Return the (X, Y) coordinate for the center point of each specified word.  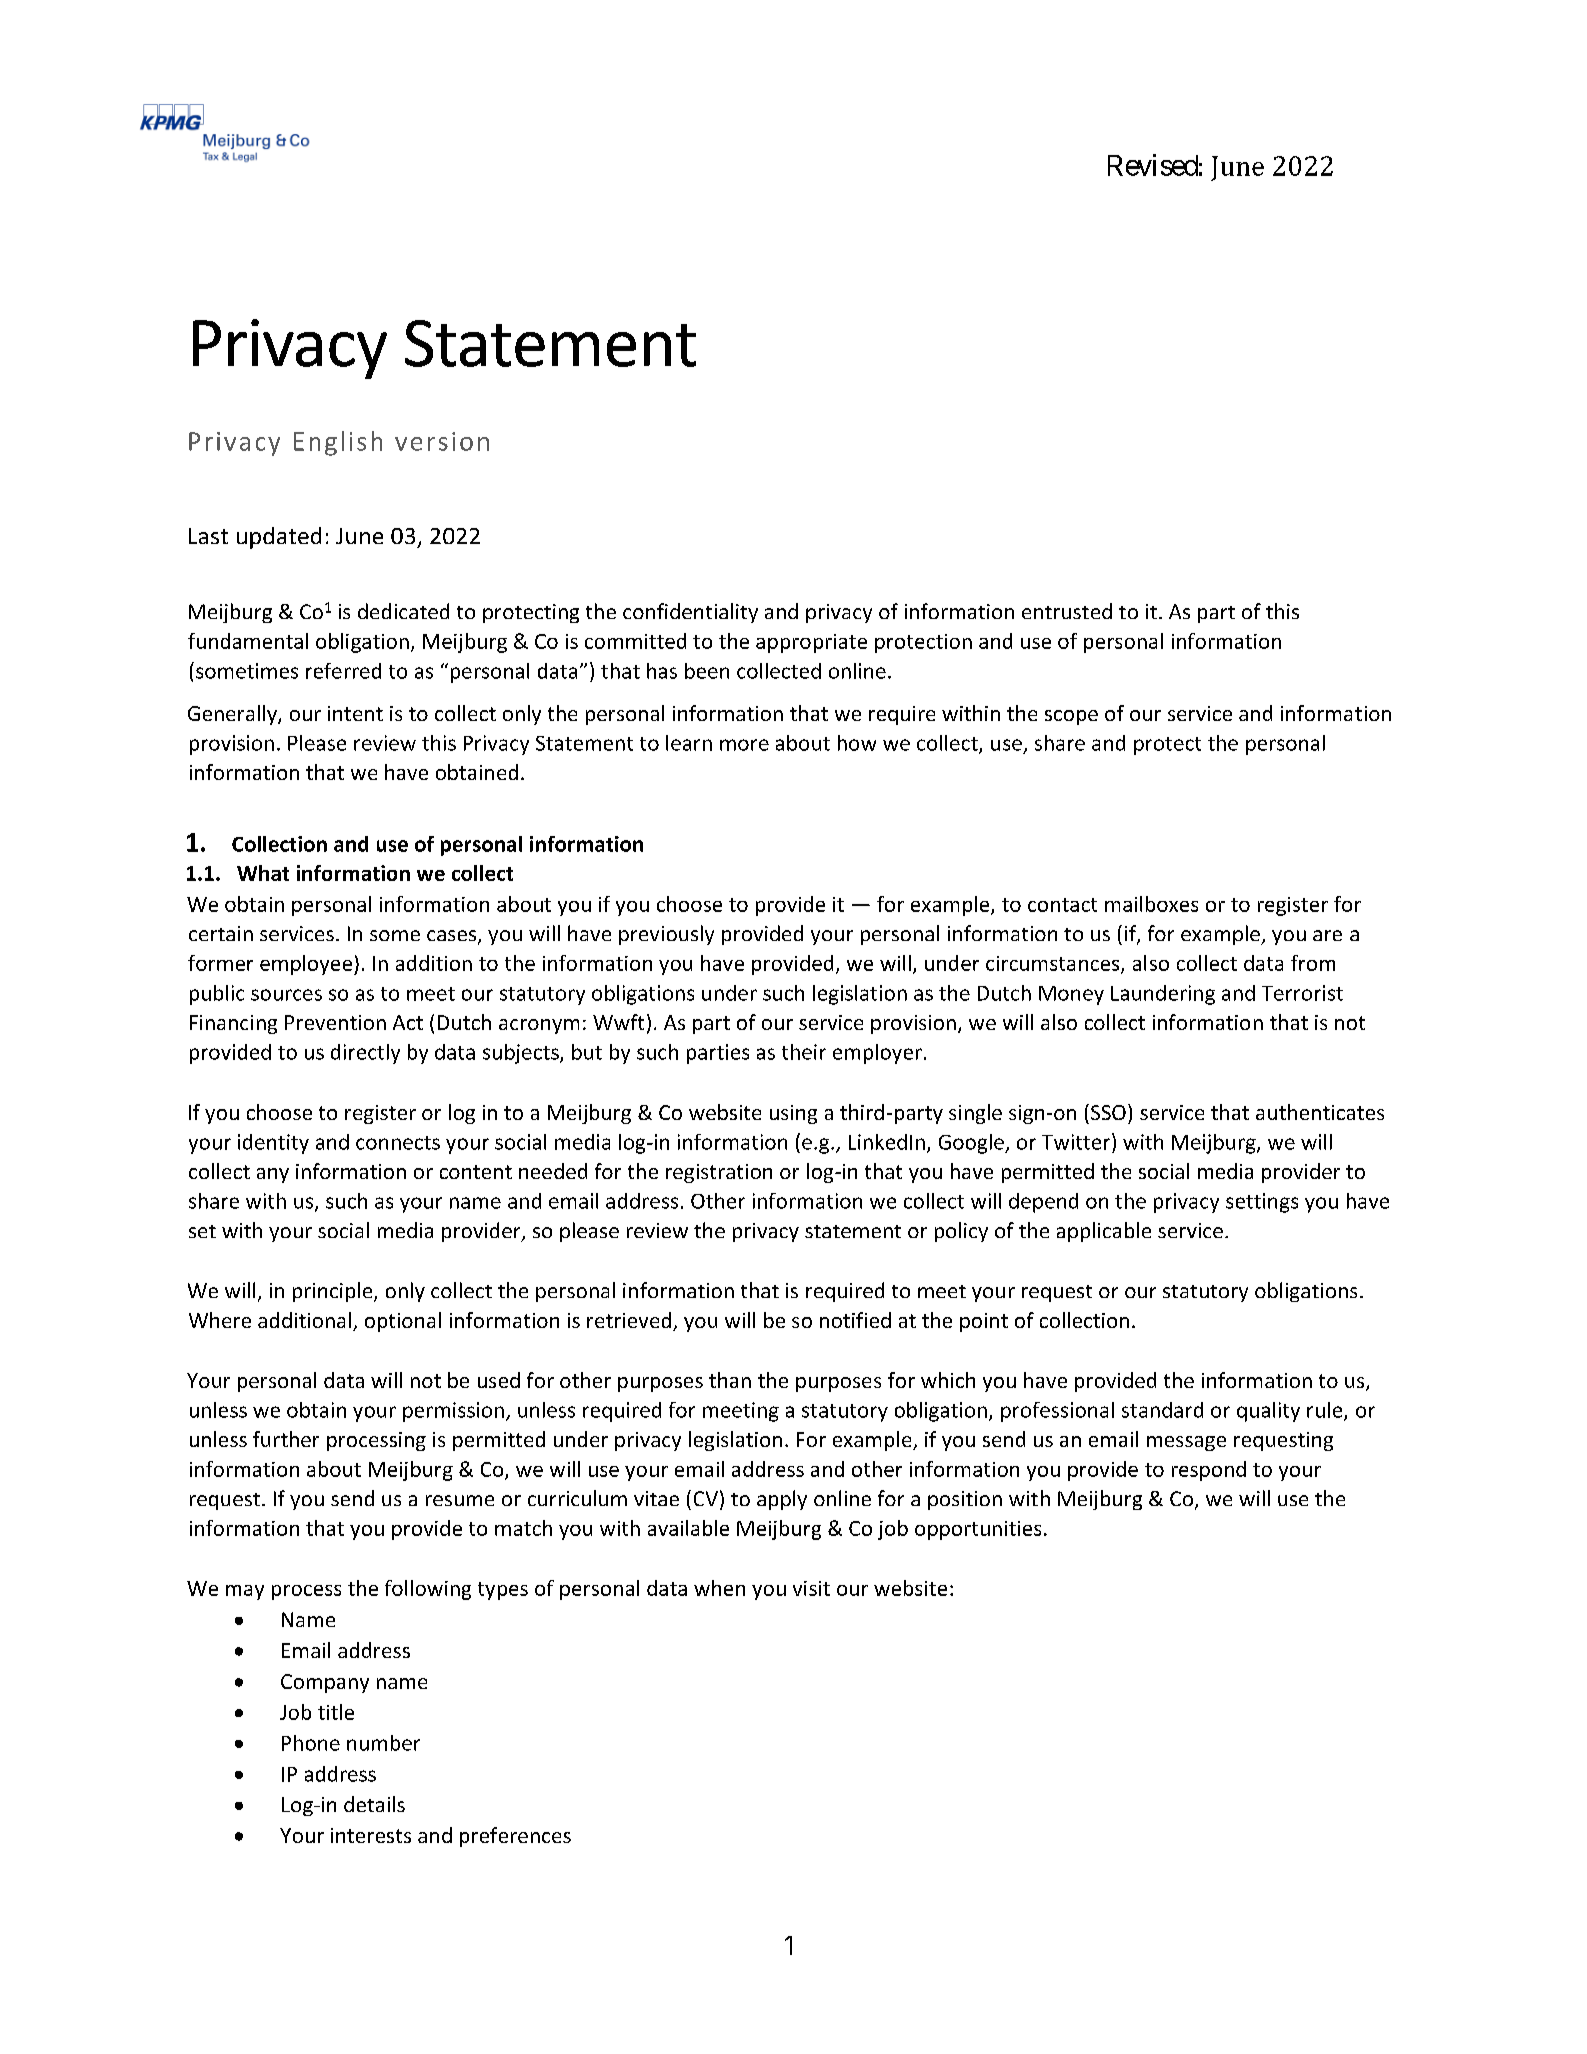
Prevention (335, 1022)
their (804, 1052)
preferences (515, 1837)
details (374, 1804)
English (338, 443)
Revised (1153, 165)
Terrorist (1302, 993)
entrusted (1067, 611)
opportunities (978, 1530)
